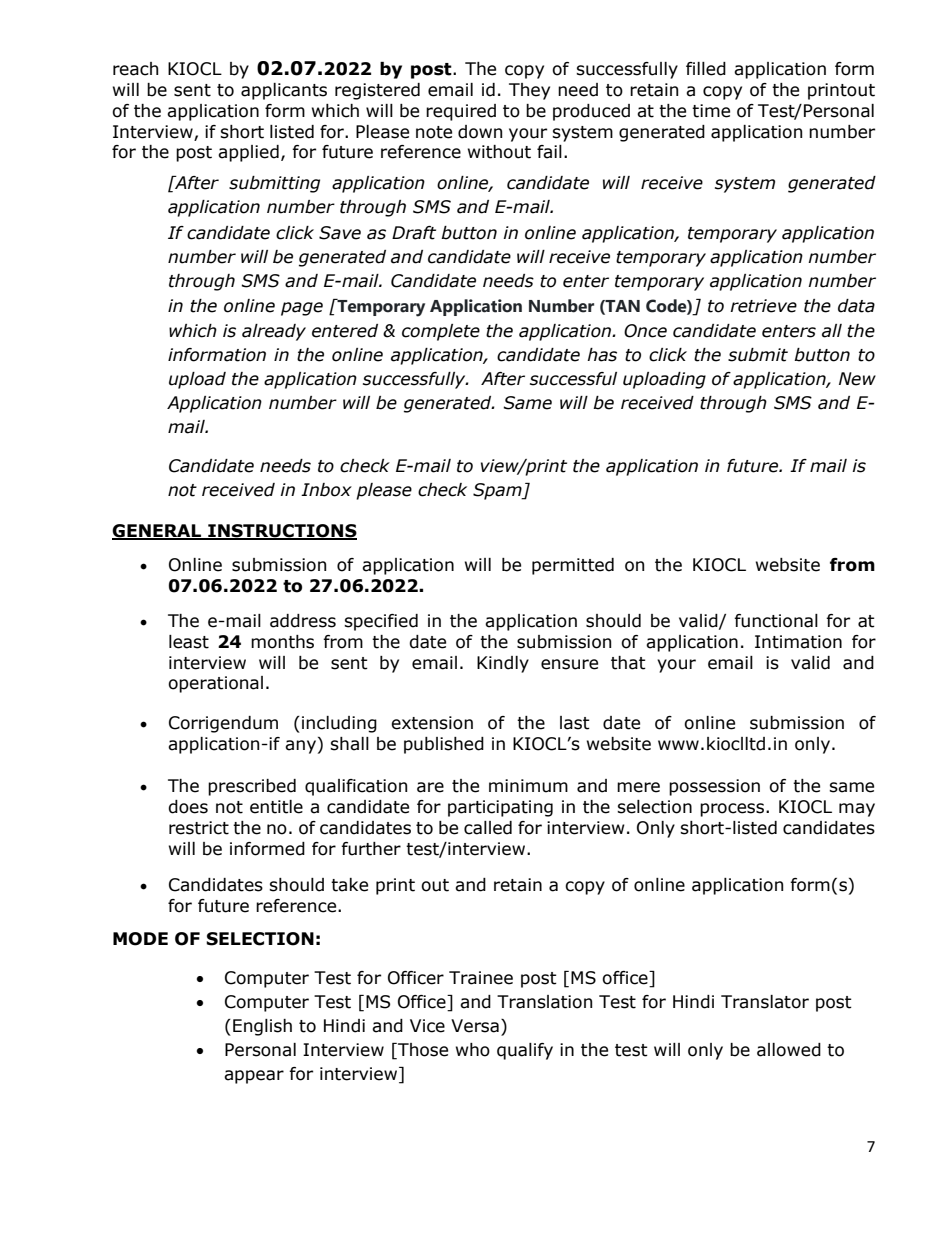  What do you see at coordinates (284, 91) in the page?
I see `applicants` at bounding box center [284, 91].
